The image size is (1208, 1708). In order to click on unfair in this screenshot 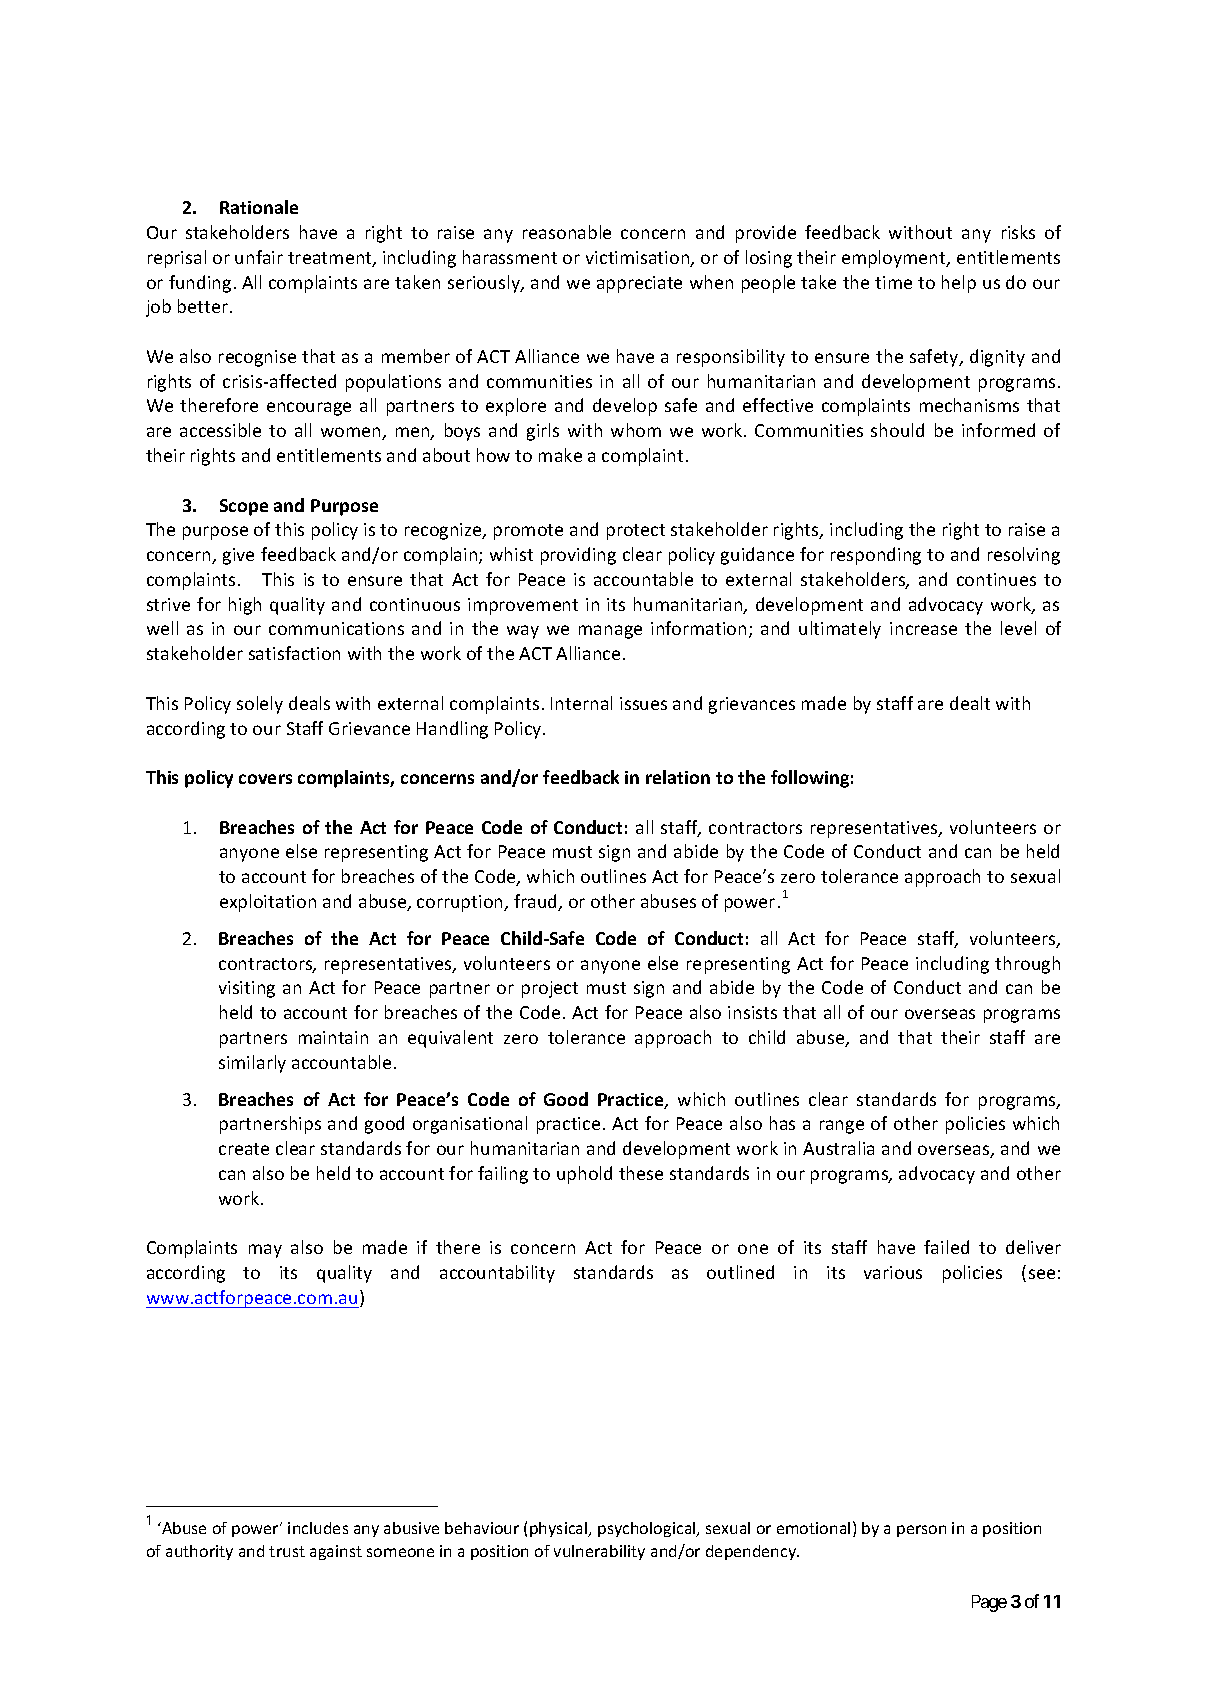, I will do `click(259, 257)`.
